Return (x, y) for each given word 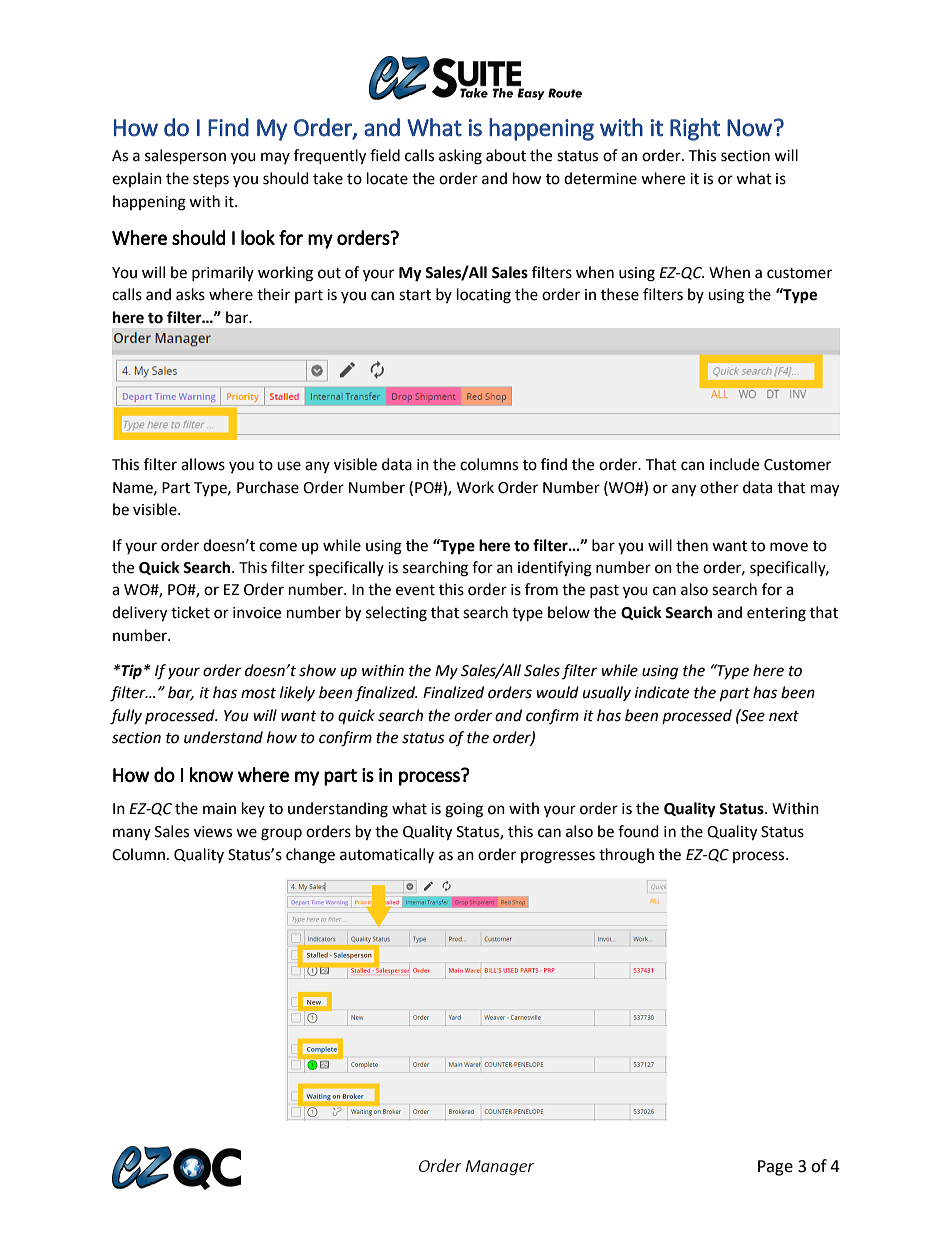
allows (203, 464)
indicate (662, 692)
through (626, 856)
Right (695, 129)
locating (484, 296)
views (213, 832)
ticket (190, 612)
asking (460, 157)
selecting (396, 614)
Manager (500, 1168)
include (734, 464)
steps (211, 181)
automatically (387, 855)
